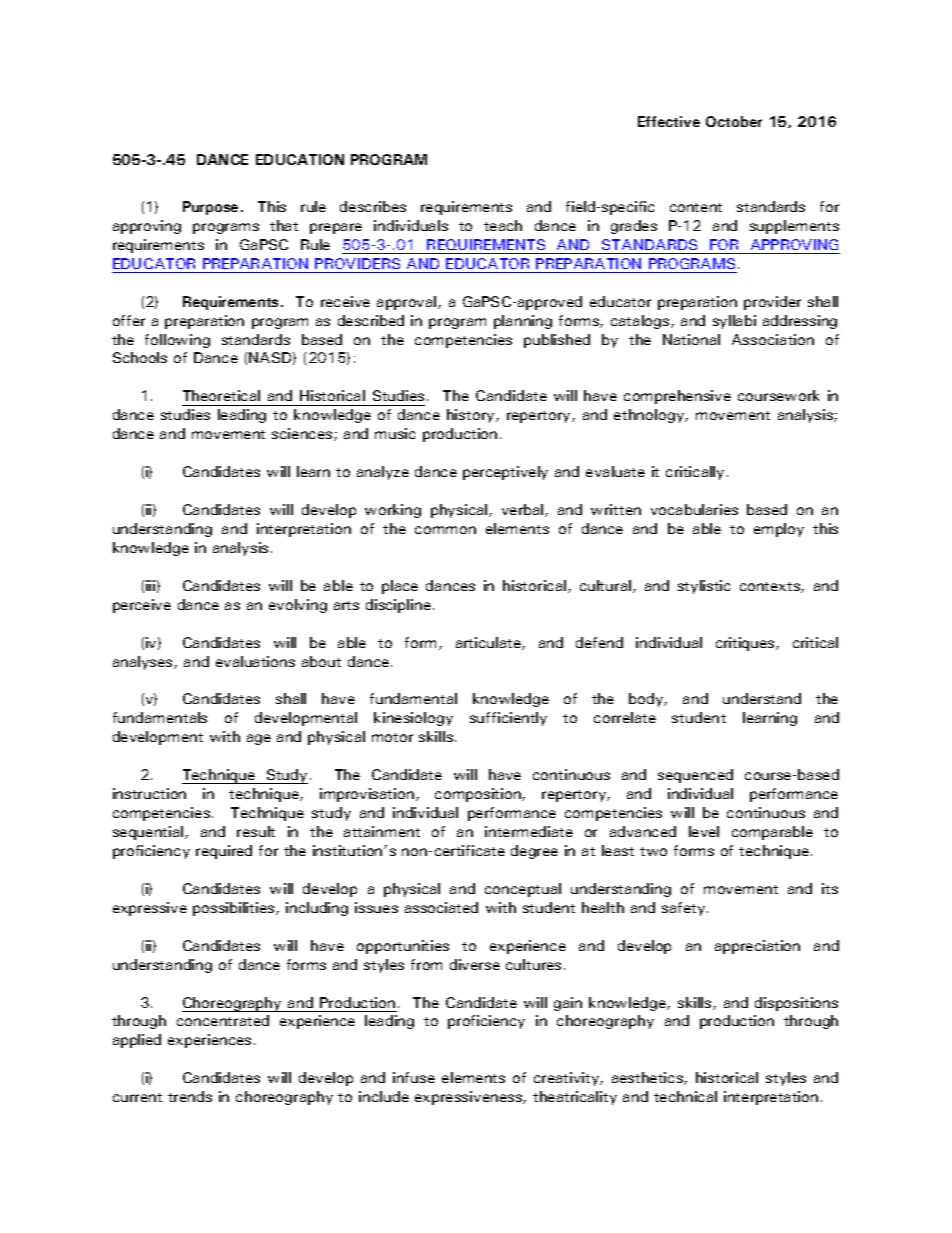 The width and height of the screenshot is (952, 1233). Describe the element at coordinates (503, 225) in the screenshot. I see `teach` at that location.
